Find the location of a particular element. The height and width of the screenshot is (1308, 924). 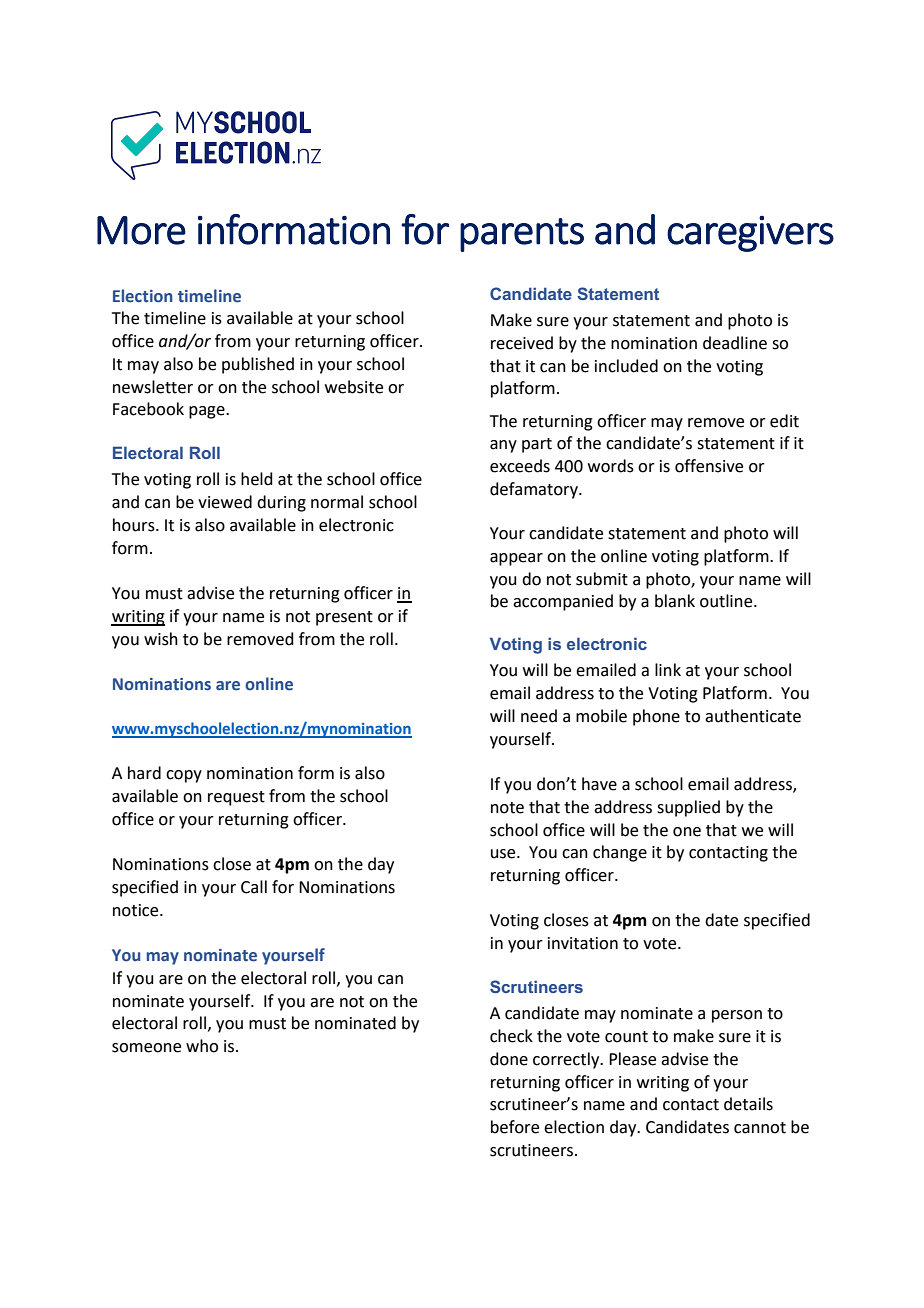

viewed is located at coordinates (225, 502).
